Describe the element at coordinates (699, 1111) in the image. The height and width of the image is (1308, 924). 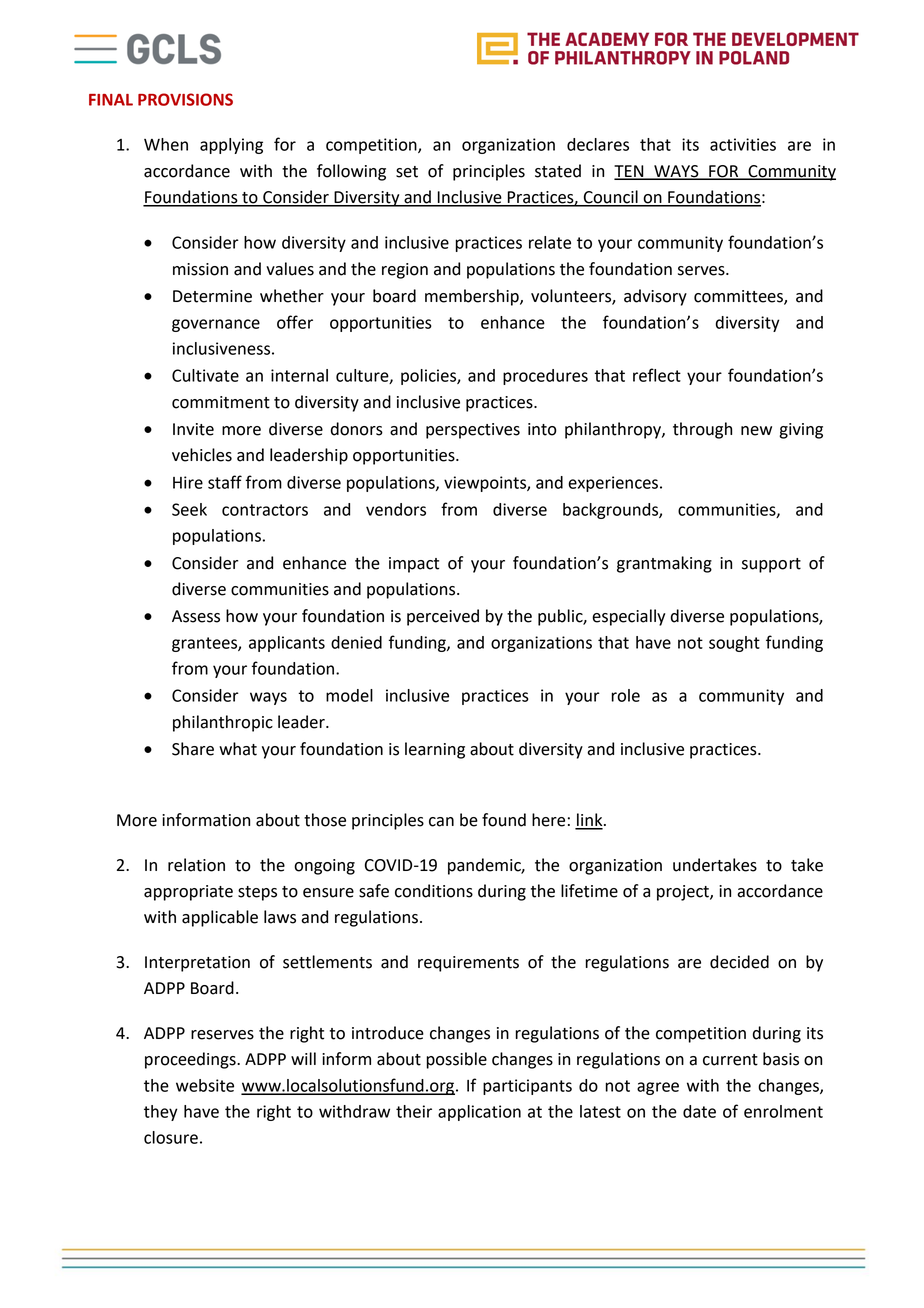
I see `date` at that location.
